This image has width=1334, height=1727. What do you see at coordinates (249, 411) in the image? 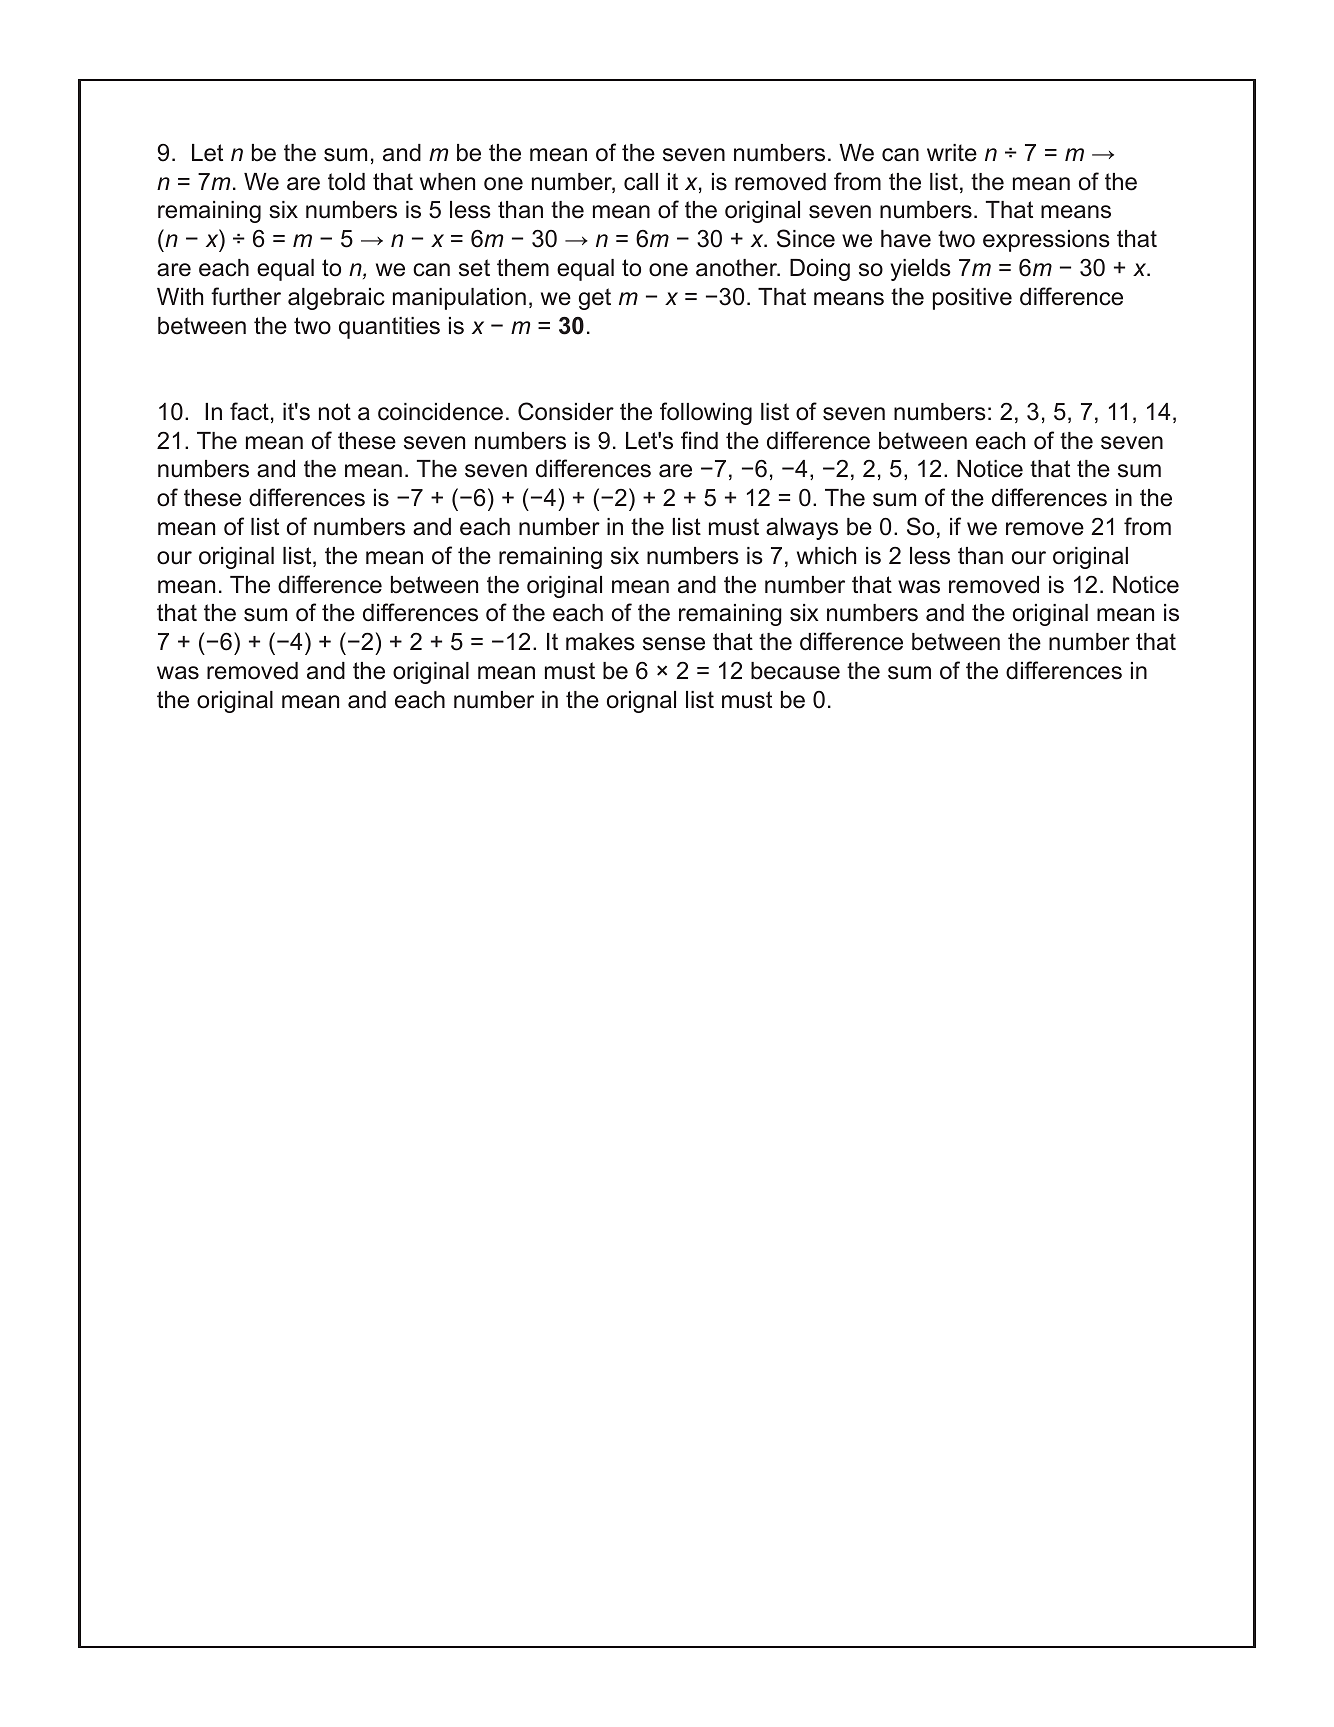
I see `fact` at bounding box center [249, 411].
